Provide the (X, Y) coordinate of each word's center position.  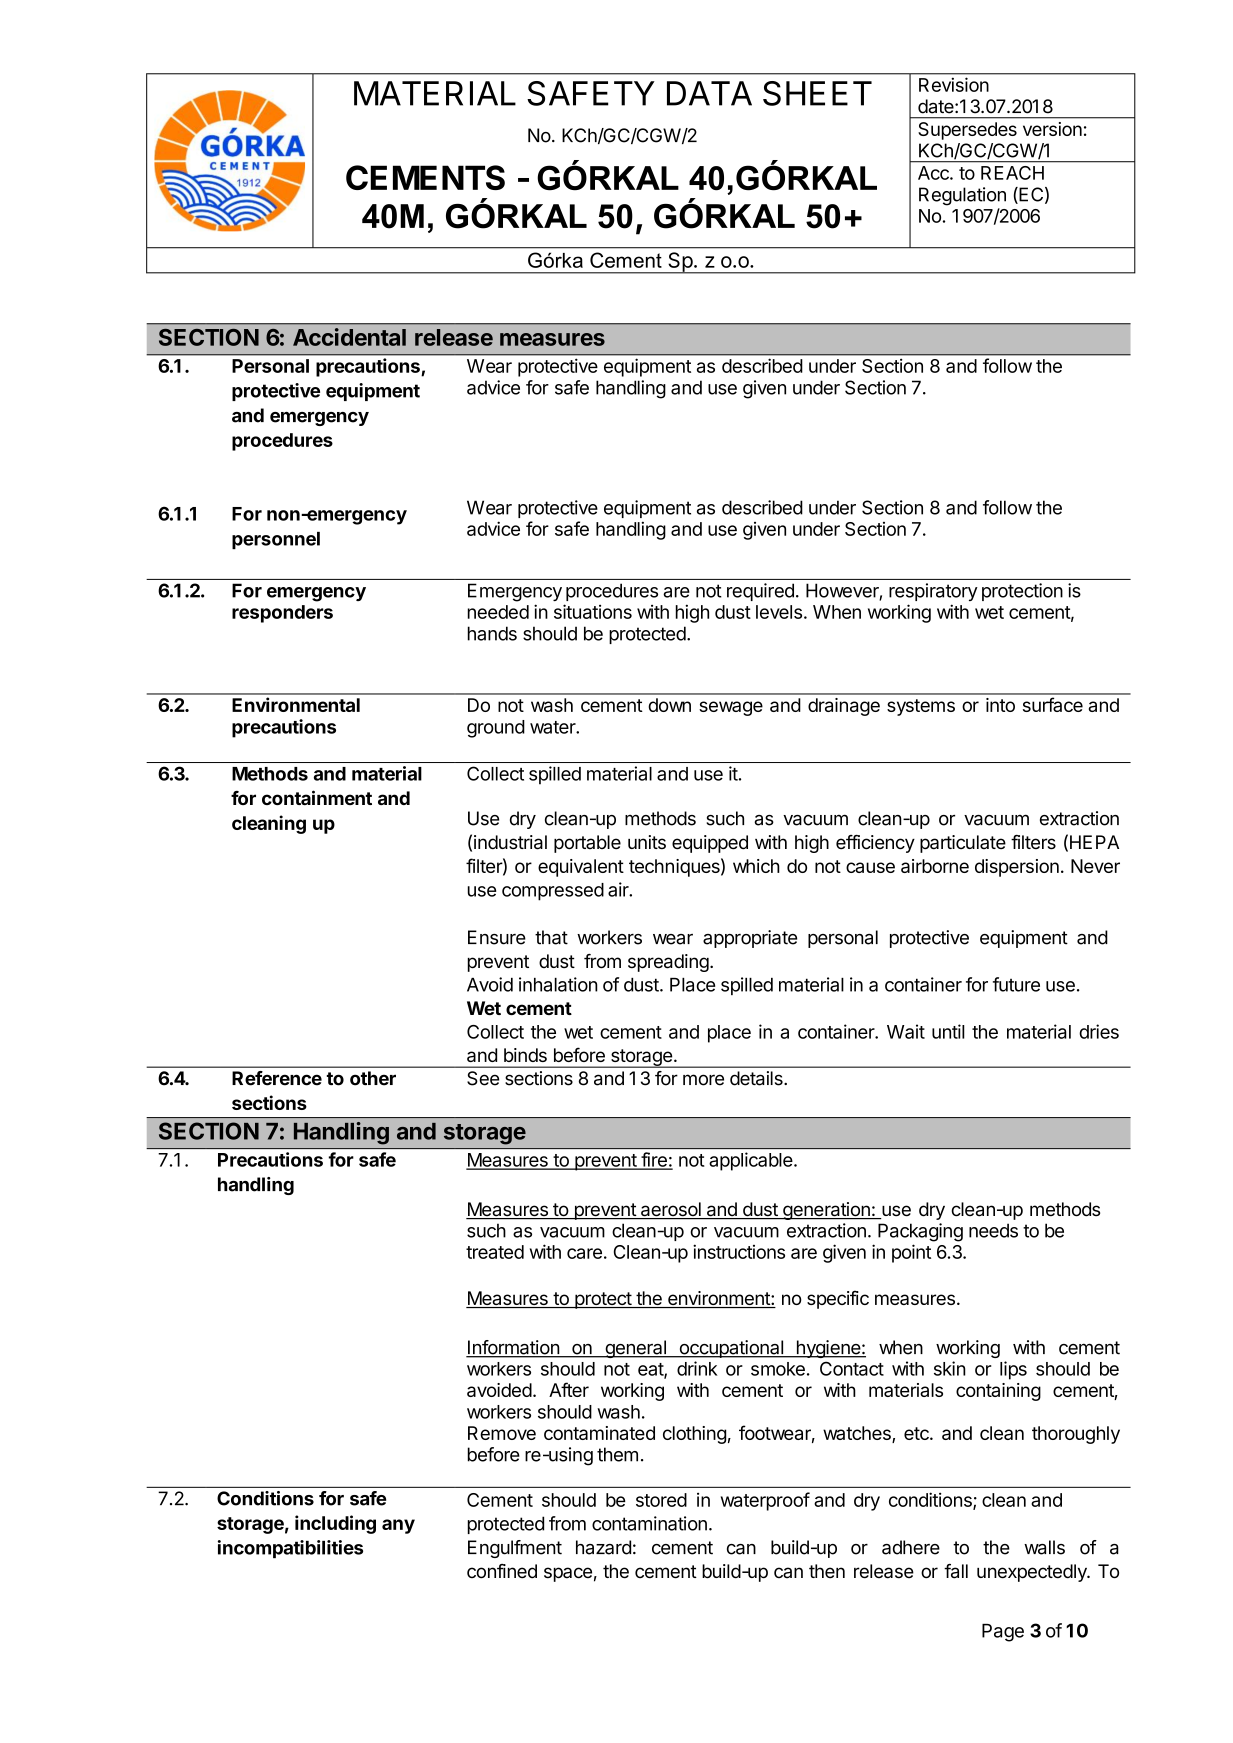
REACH (1012, 173)
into (1000, 705)
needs (993, 1230)
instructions (739, 1251)
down (669, 705)
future (1016, 984)
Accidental (349, 337)
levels (779, 612)
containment (317, 797)
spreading (668, 963)
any (398, 1526)
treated (495, 1252)
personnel (276, 540)
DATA (709, 93)
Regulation (962, 196)
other (373, 1078)
